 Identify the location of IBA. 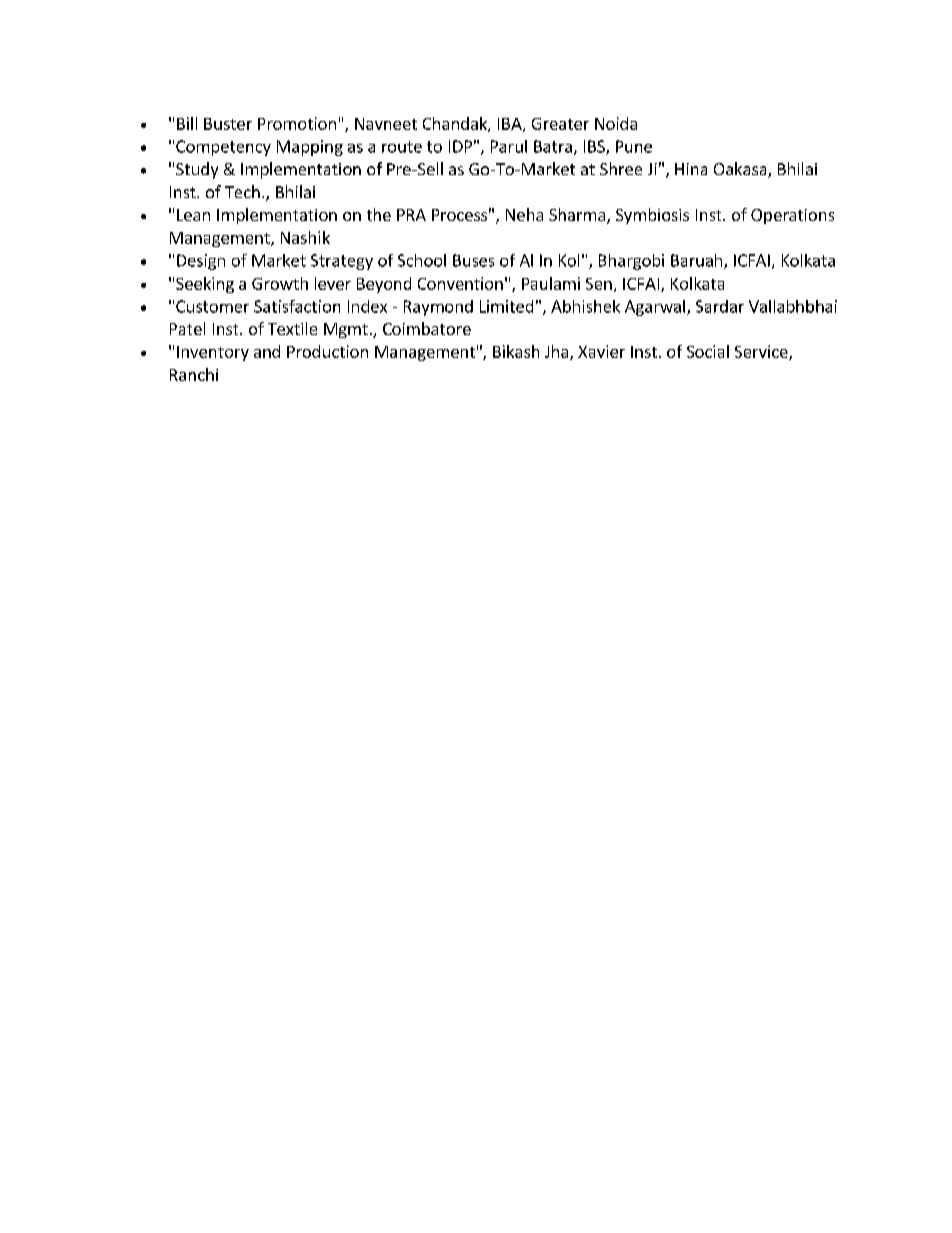
(511, 125).
